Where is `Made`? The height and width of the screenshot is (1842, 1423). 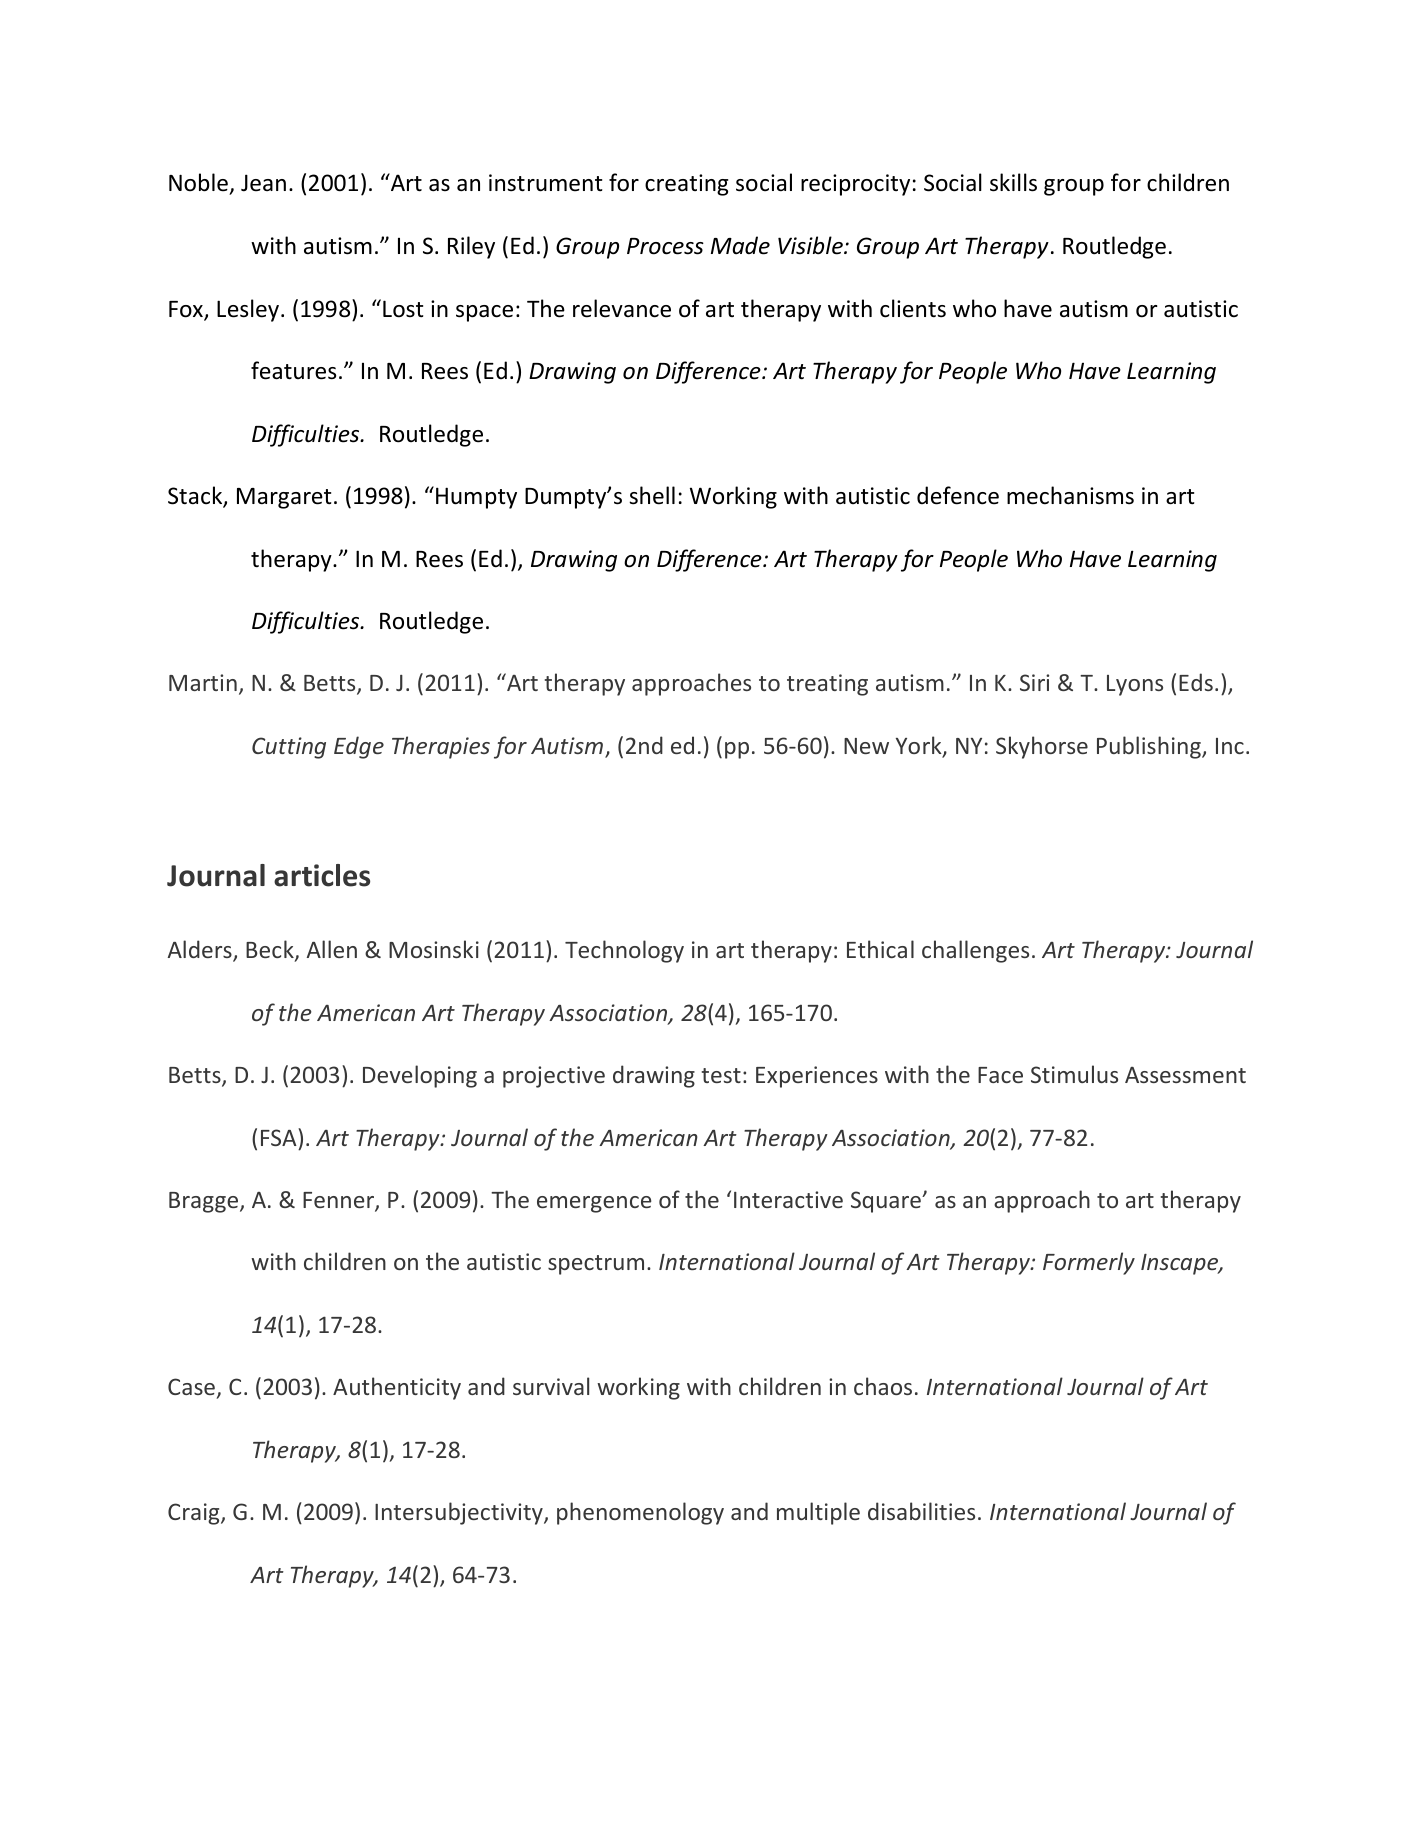 Made is located at coordinates (740, 245).
